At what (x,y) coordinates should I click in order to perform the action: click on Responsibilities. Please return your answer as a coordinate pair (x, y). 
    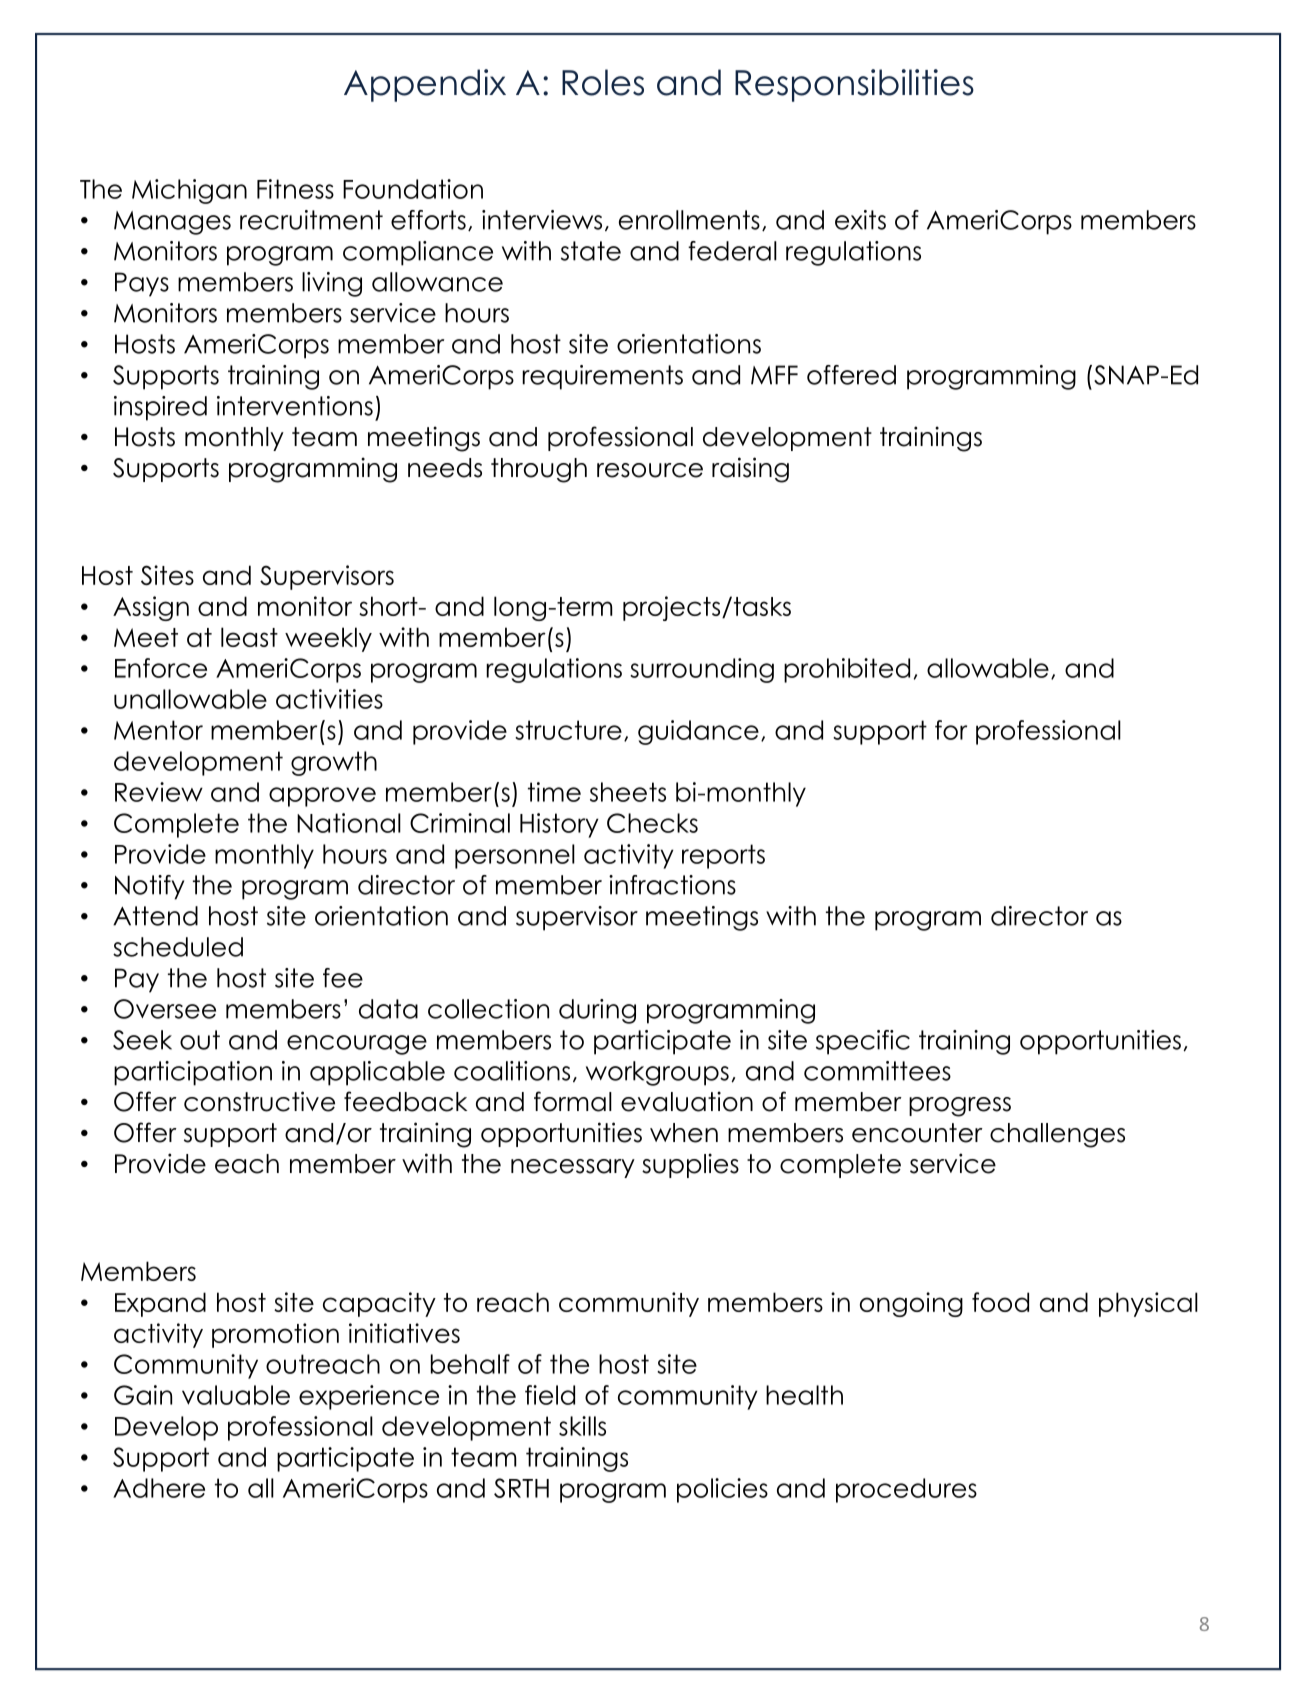
    Looking at the image, I should click on (854, 85).
